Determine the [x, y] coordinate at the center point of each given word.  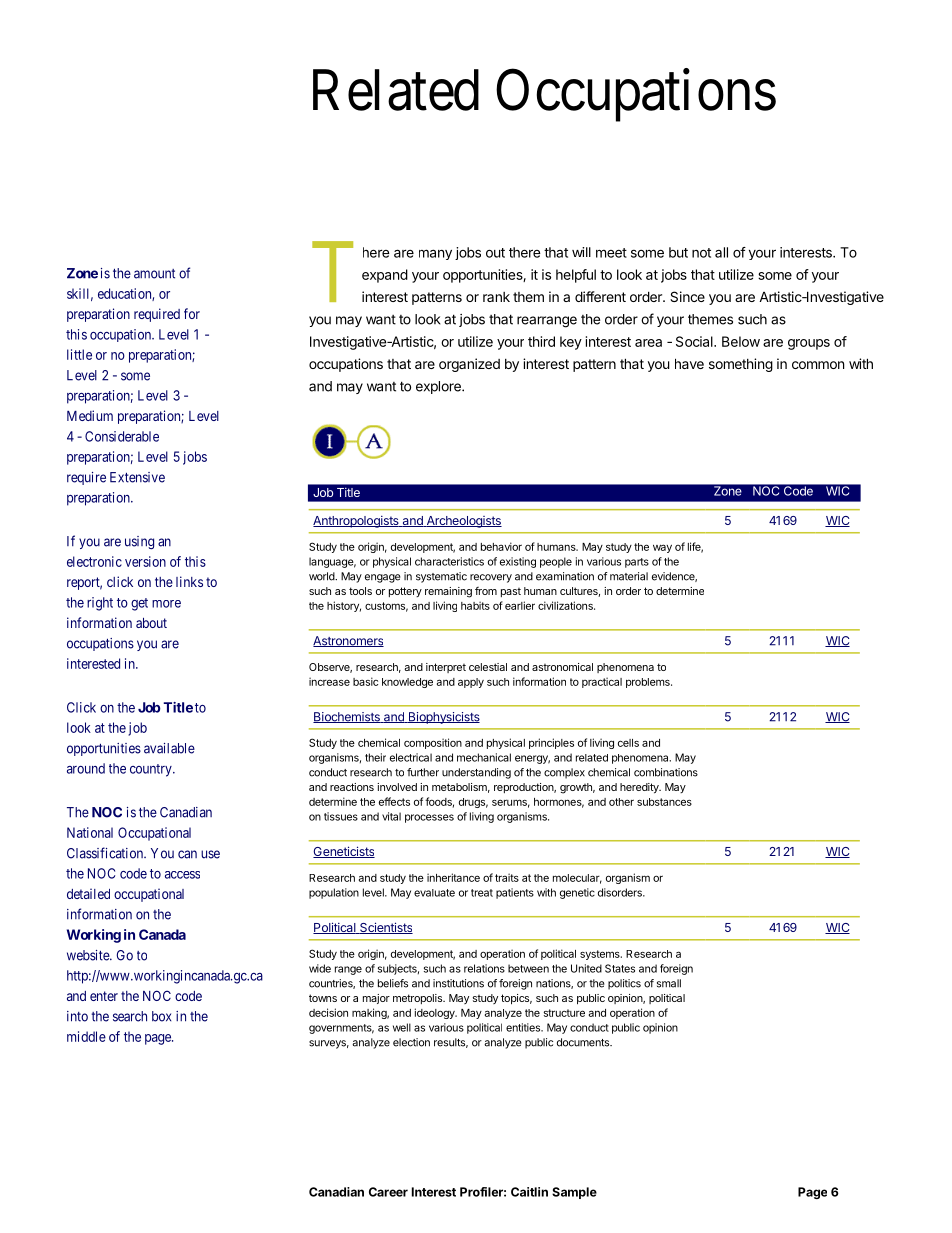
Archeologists [463, 522]
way [662, 548]
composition [433, 743]
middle [86, 1036]
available [169, 748]
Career [388, 1192]
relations [484, 968]
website [89, 955]
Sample [574, 1193]
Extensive [137, 477]
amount [154, 274]
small [669, 983]
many [435, 254]
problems [649, 683]
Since [687, 296]
